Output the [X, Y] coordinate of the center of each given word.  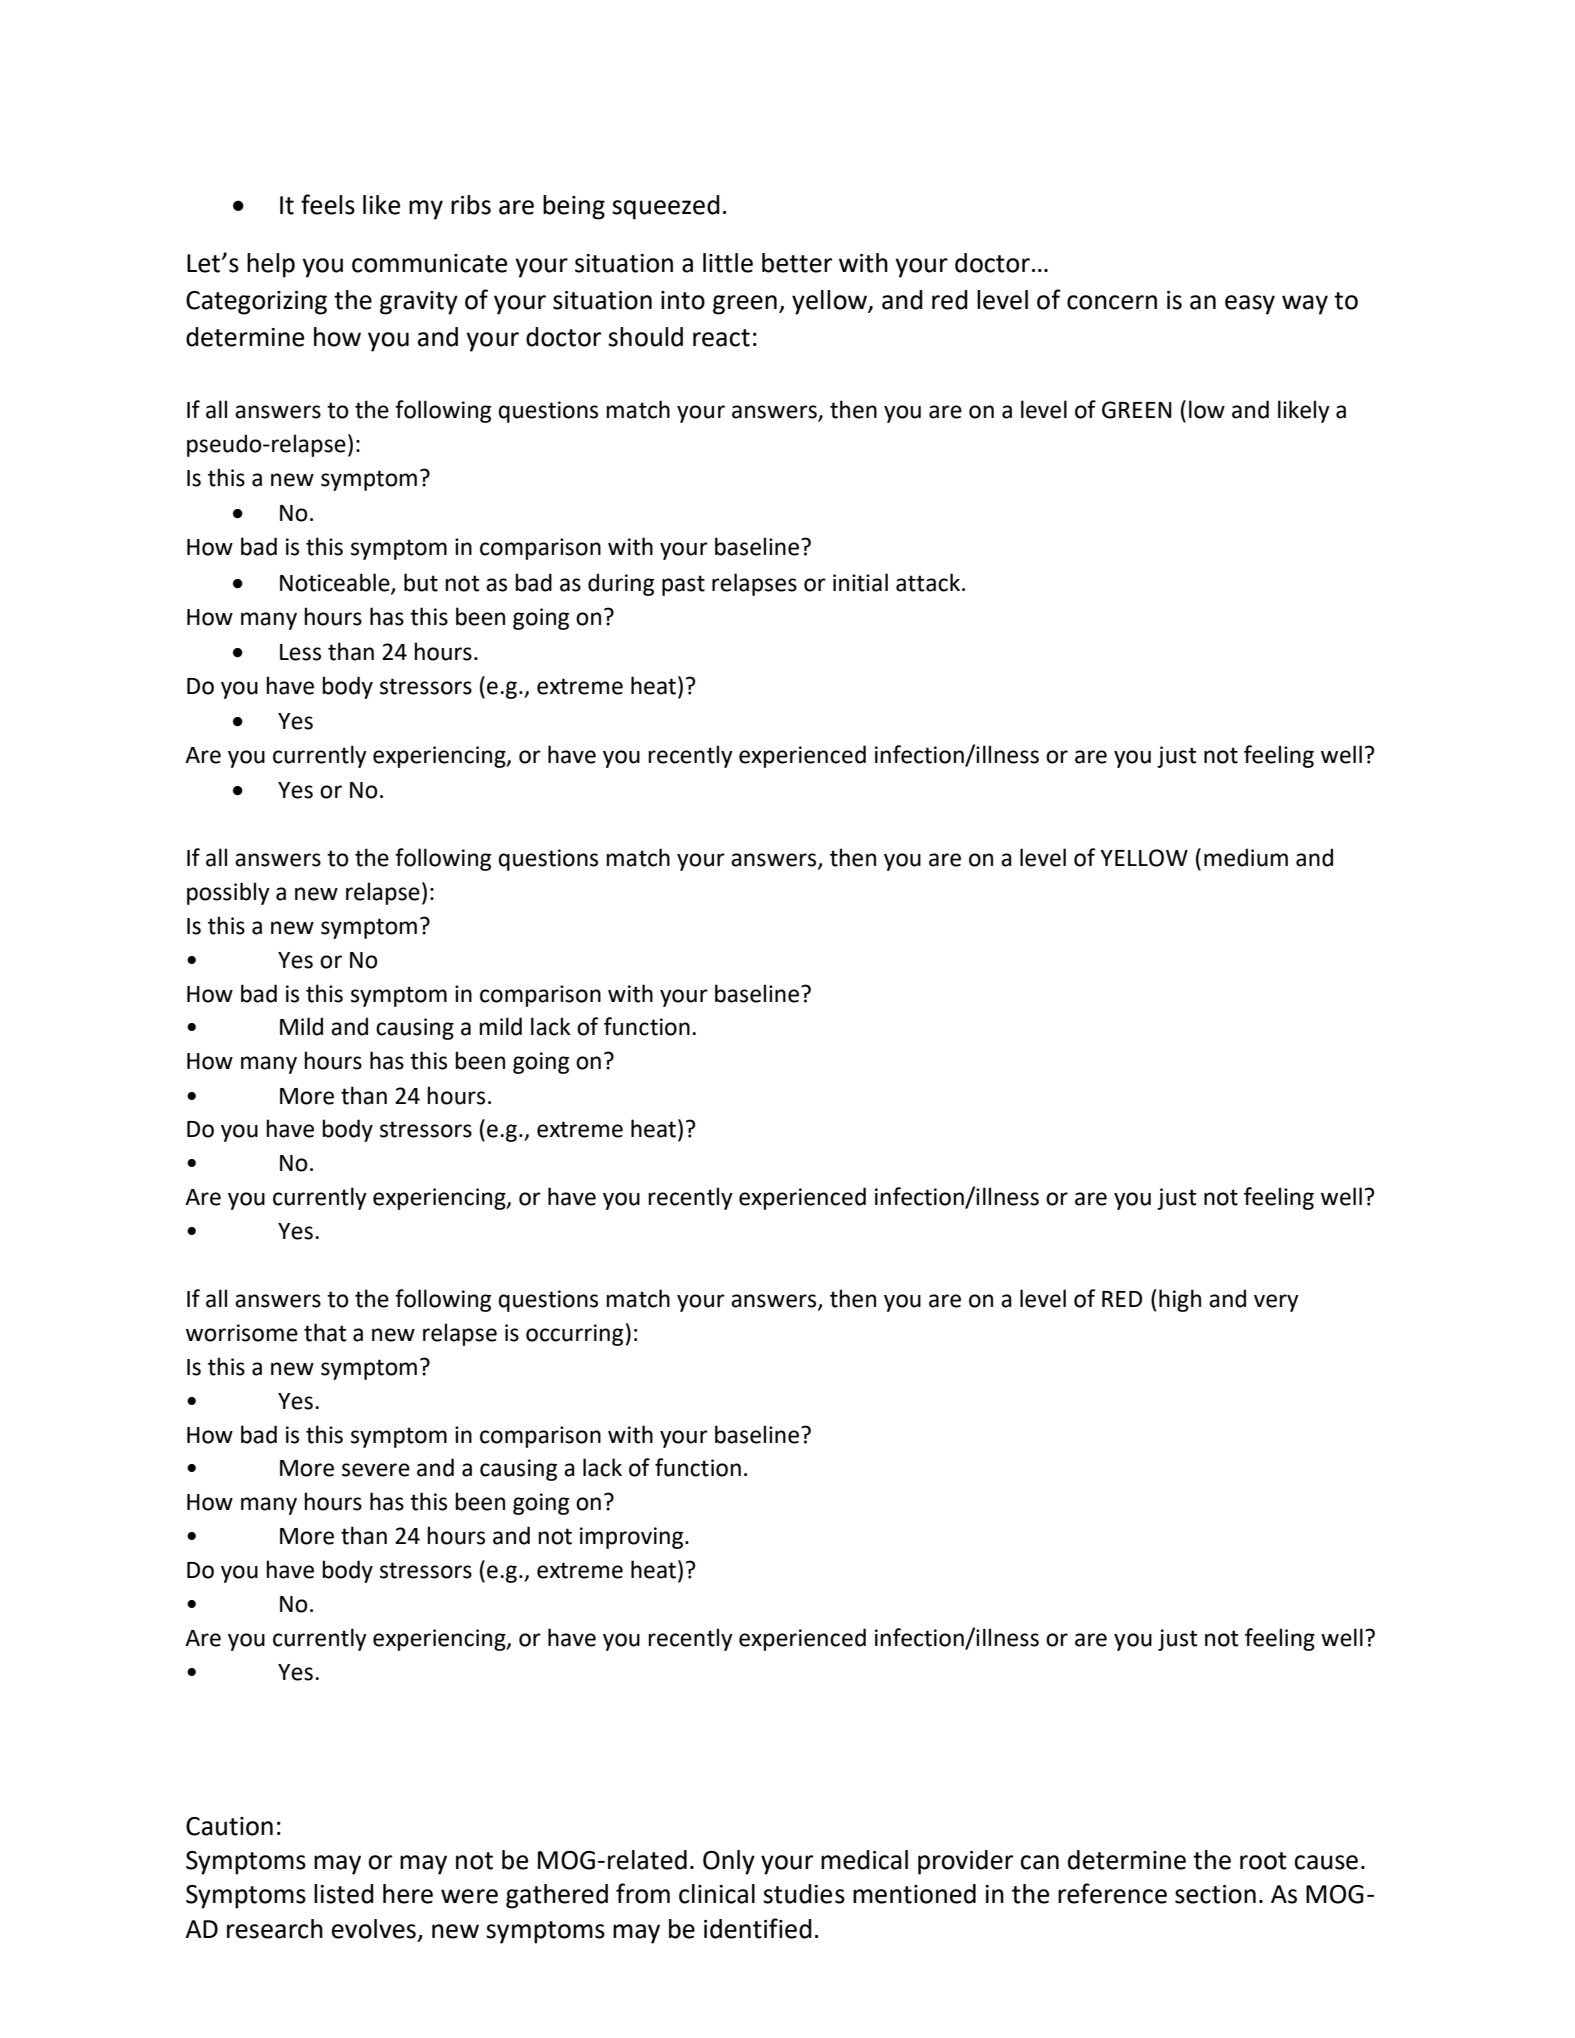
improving [633, 1538]
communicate [429, 263]
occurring [574, 1335]
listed [344, 1894]
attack [928, 582]
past [683, 585]
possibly [228, 893]
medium [1246, 857]
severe [376, 1470]
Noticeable [336, 583]
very [1276, 1303]
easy [1250, 305]
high [1180, 1300]
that [325, 1332]
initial [860, 582]
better [797, 263]
